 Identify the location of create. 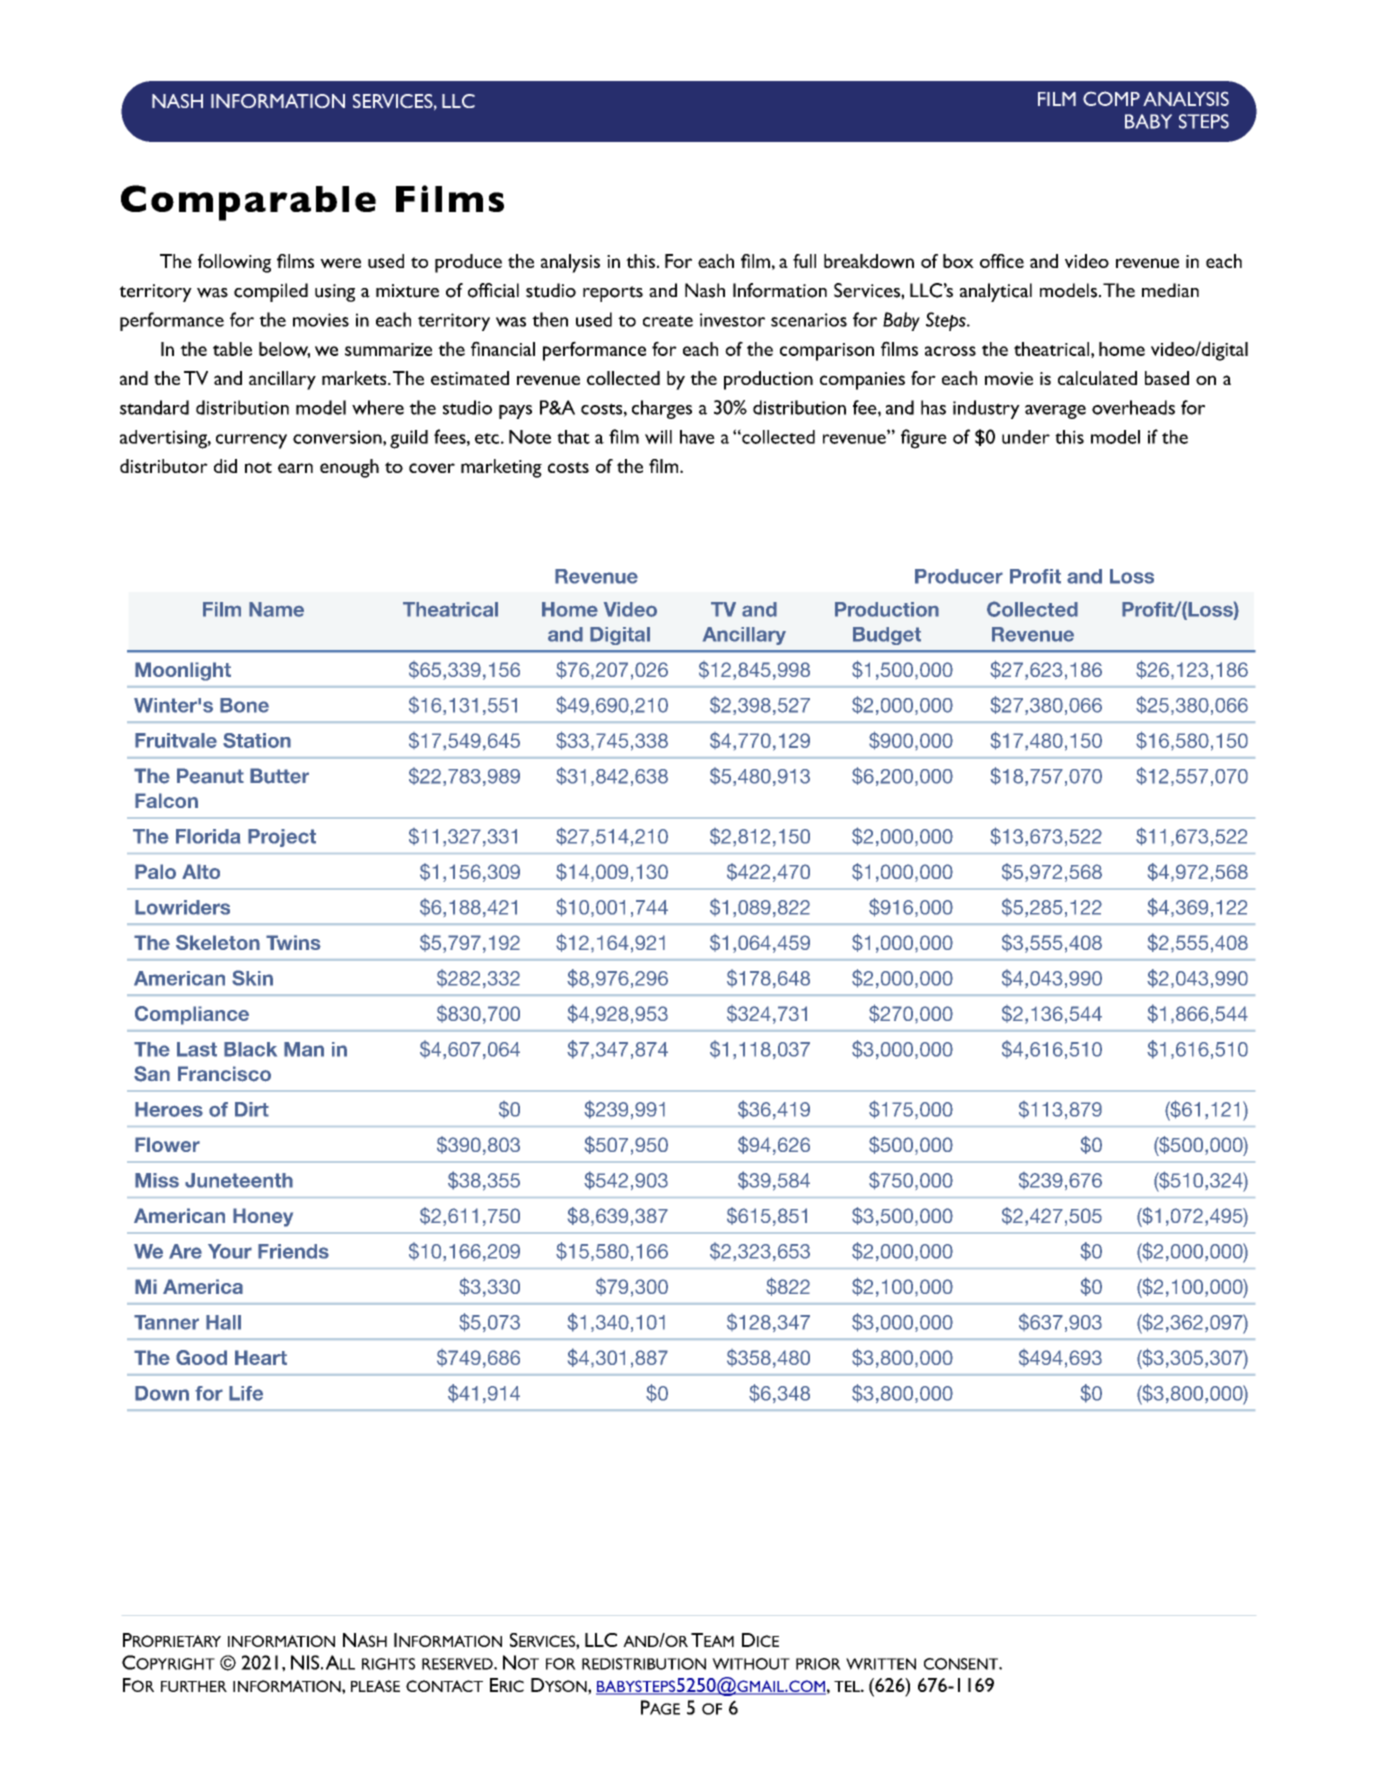
(668, 321).
